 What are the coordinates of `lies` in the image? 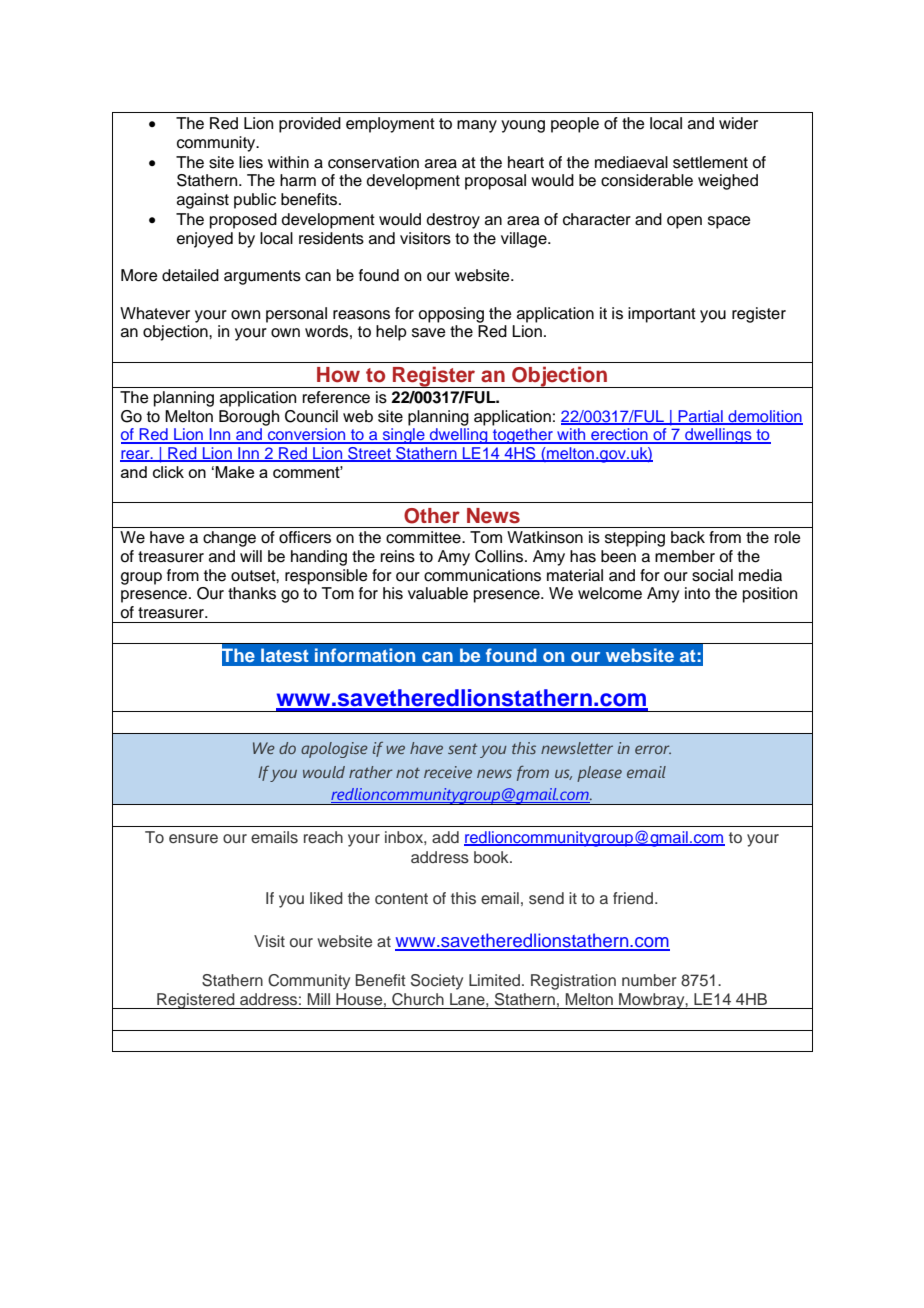 It's located at (251, 162).
